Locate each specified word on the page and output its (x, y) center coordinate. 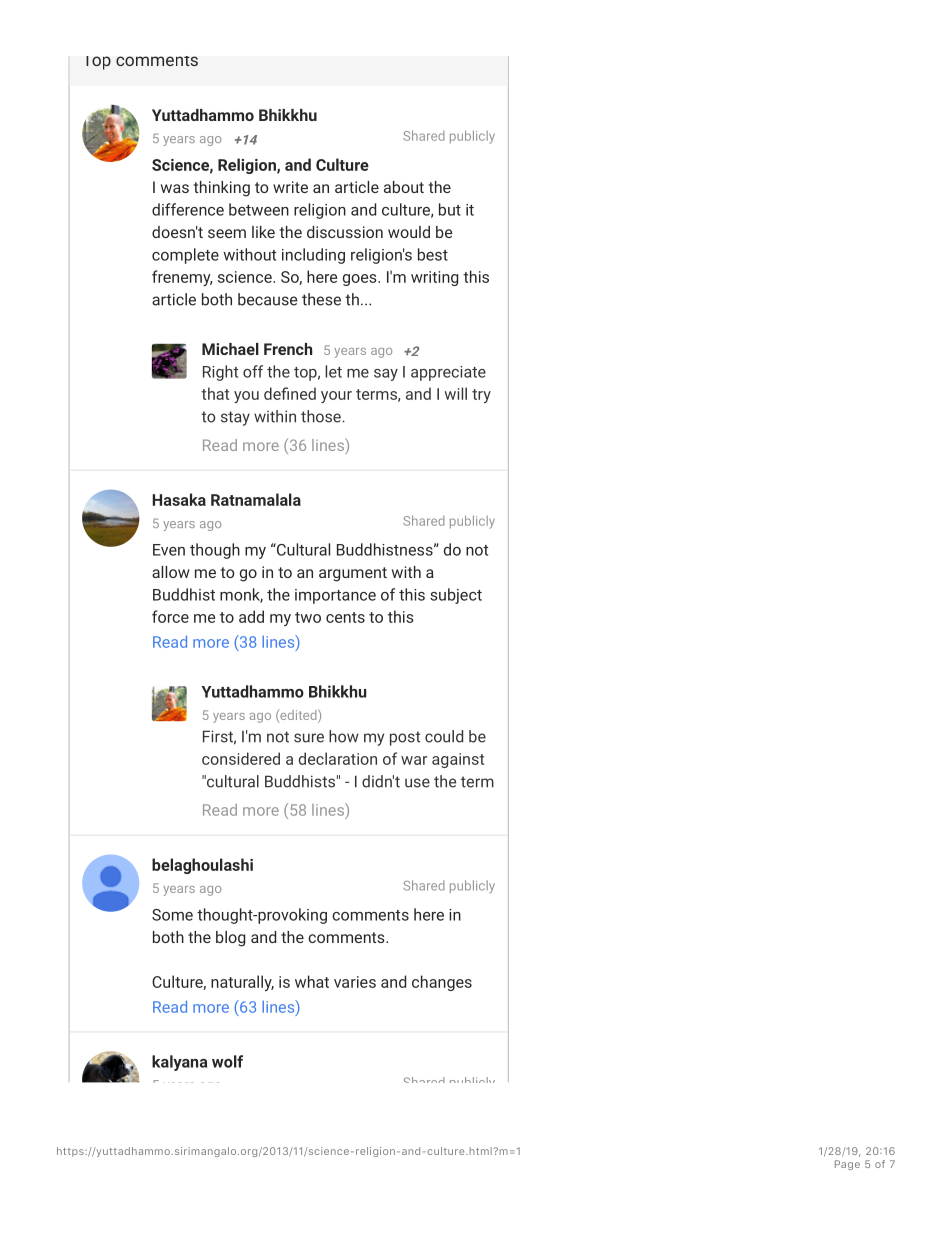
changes (442, 983)
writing (434, 278)
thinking (221, 189)
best (433, 254)
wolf (227, 1061)
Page (847, 1165)
